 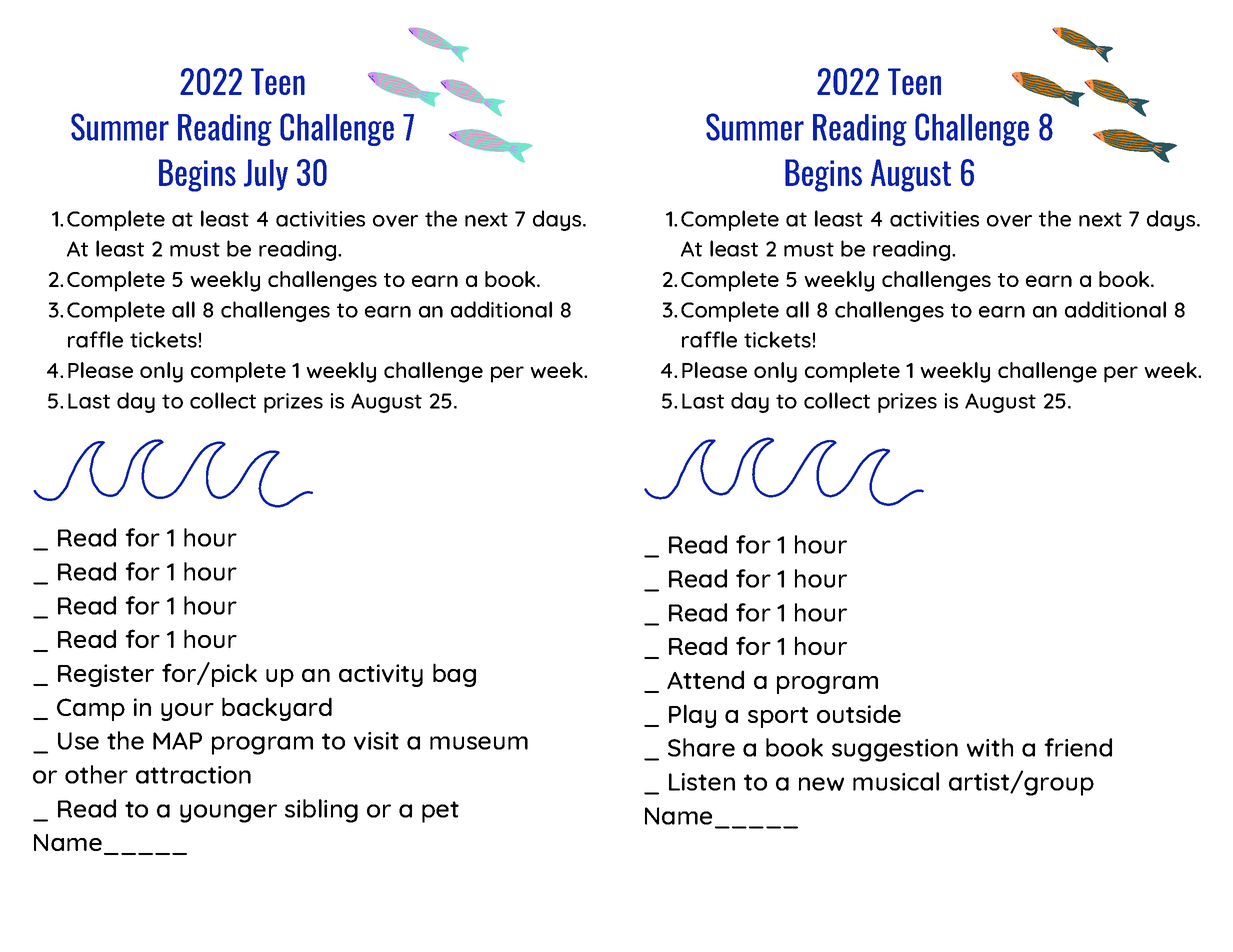 What do you see at coordinates (266, 175) in the page?
I see `July` at bounding box center [266, 175].
